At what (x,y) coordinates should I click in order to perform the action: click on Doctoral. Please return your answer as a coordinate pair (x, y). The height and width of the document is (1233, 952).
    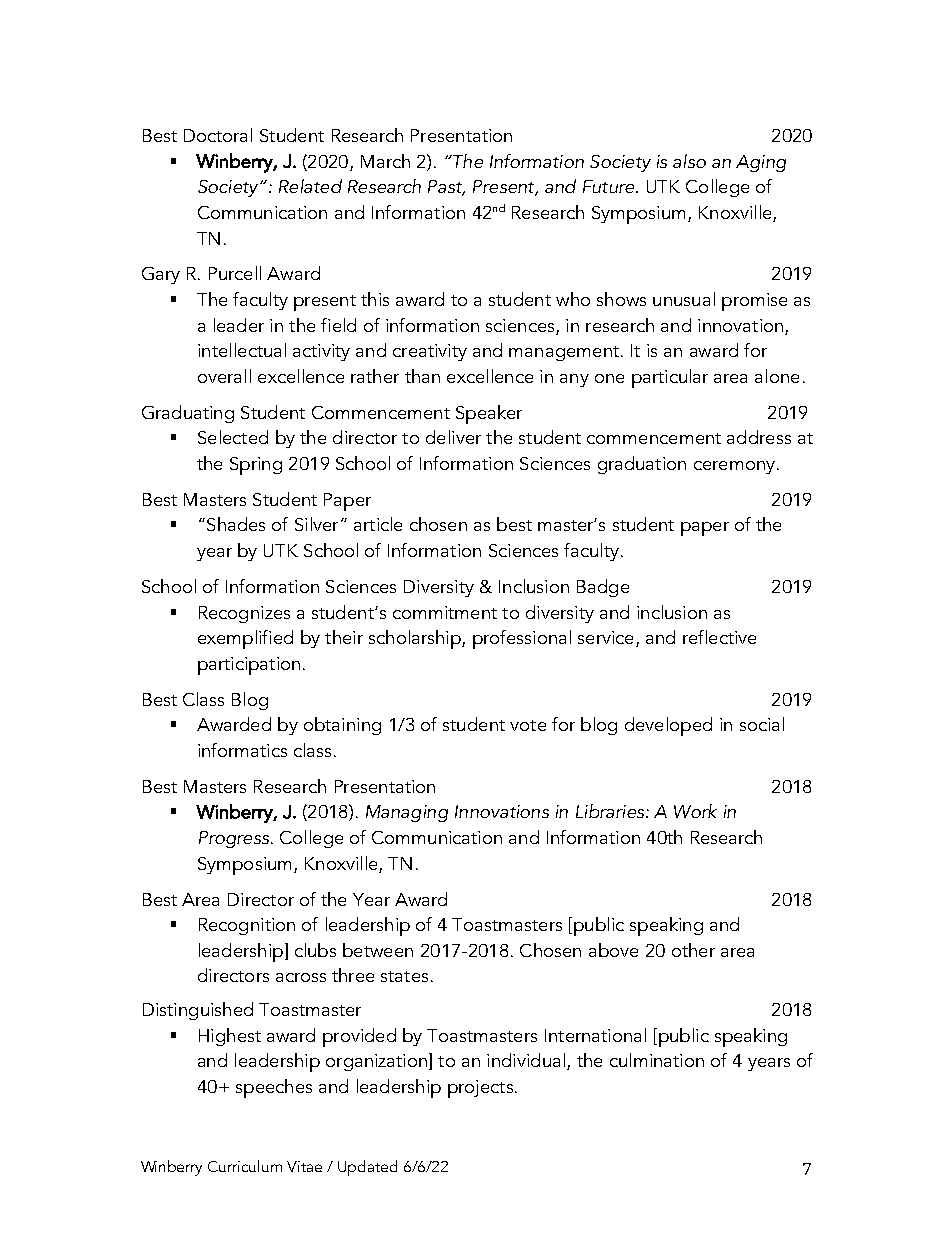
    Looking at the image, I should click on (218, 135).
